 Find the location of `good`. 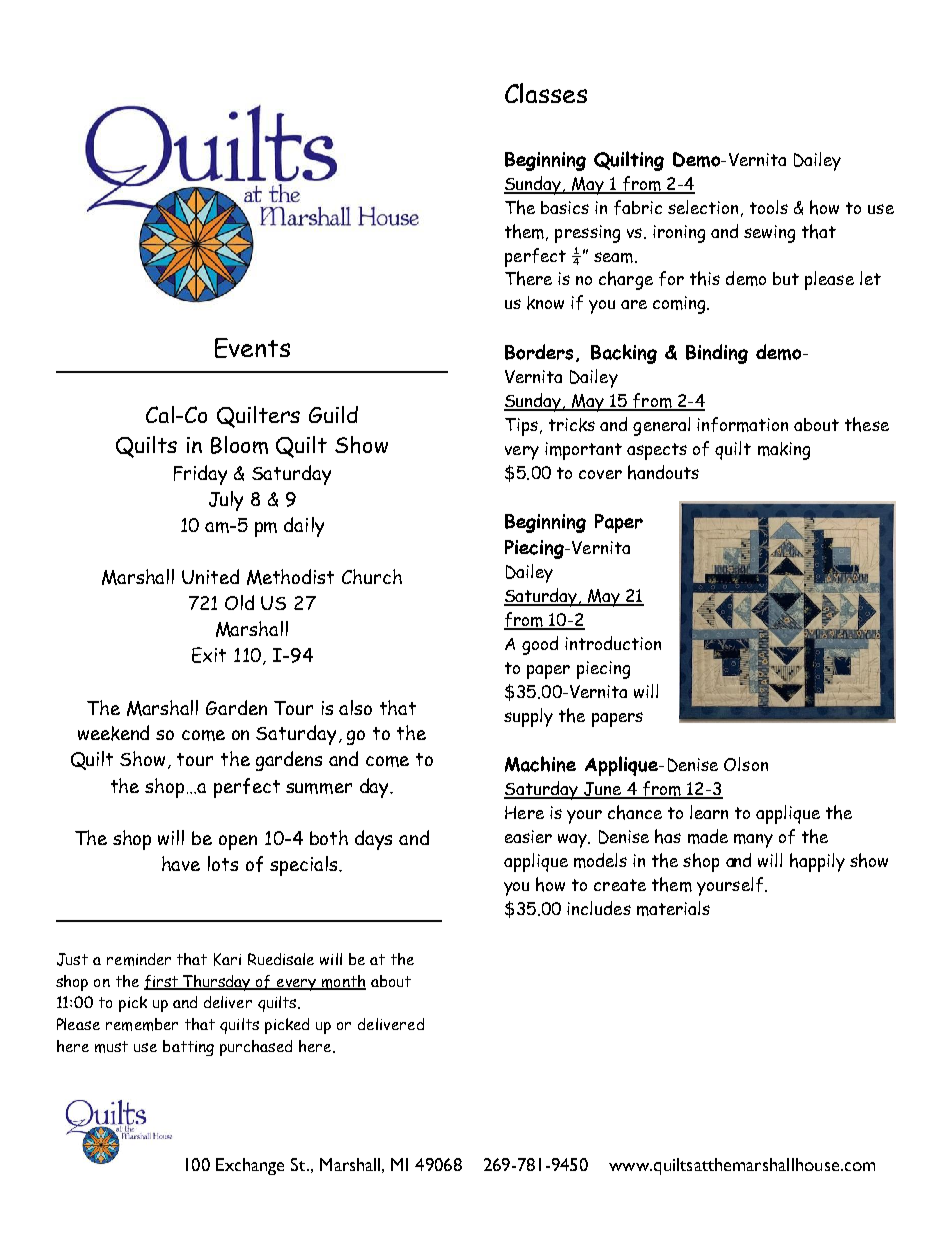

good is located at coordinates (540, 645).
